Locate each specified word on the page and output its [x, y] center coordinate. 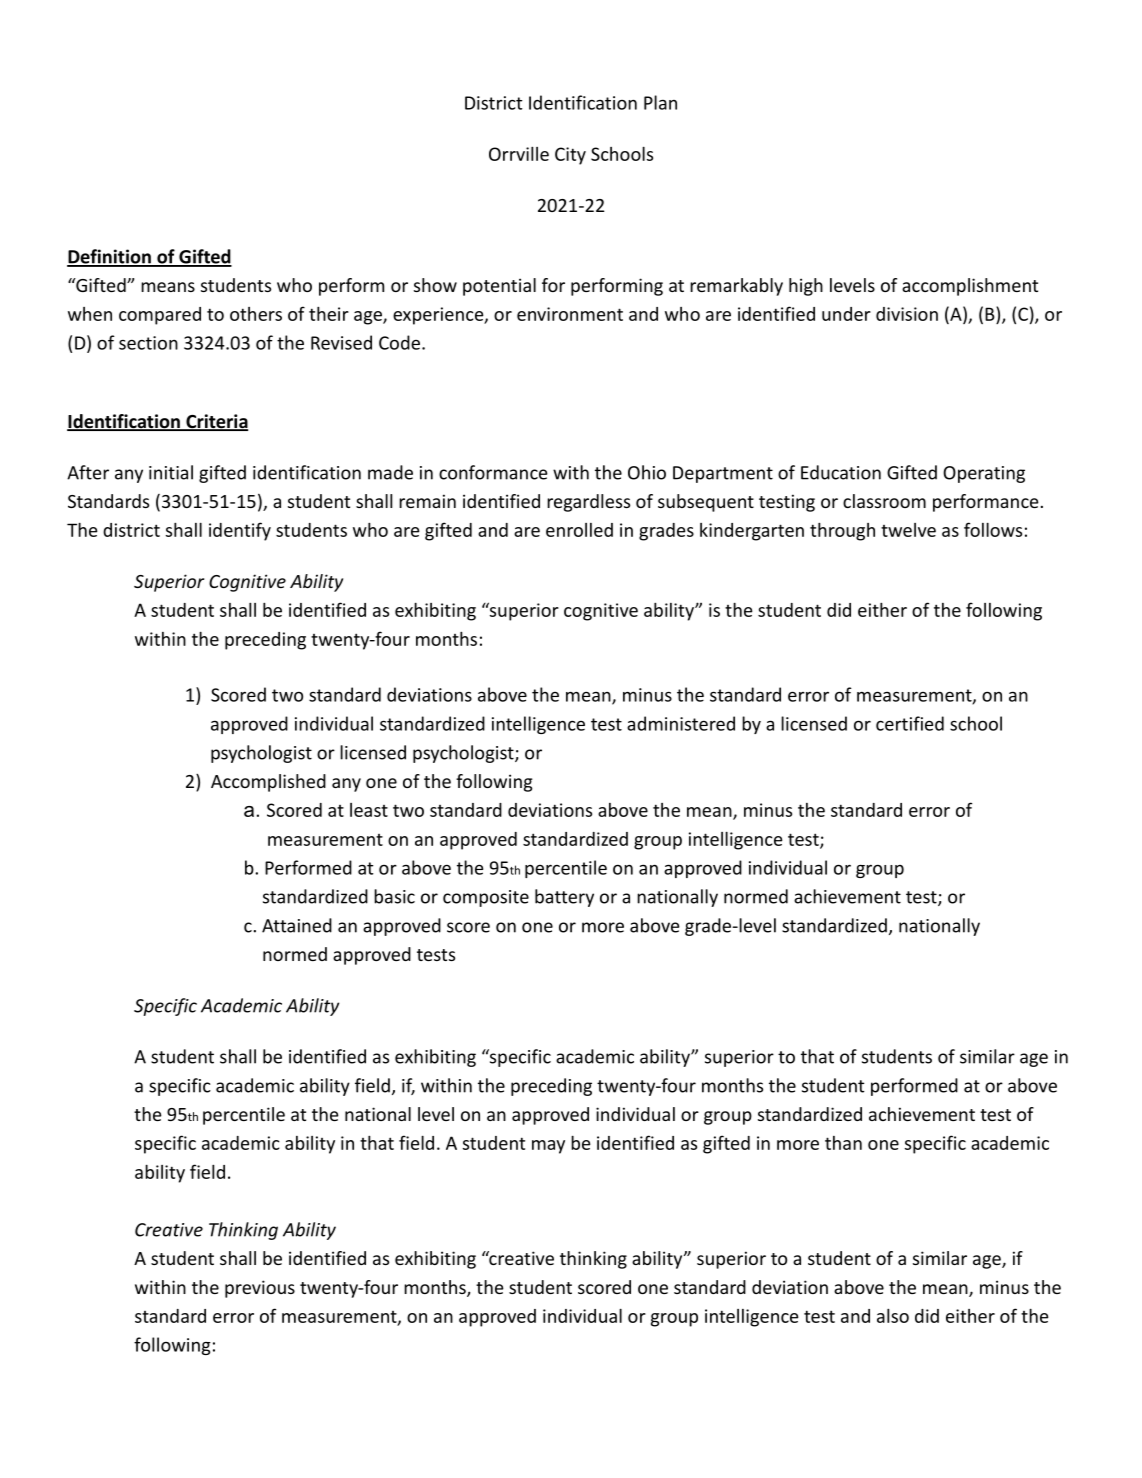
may [548, 1147]
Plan [660, 102]
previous [260, 1289]
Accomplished [268, 783]
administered [681, 723]
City [570, 156]
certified [910, 723]
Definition [110, 257]
